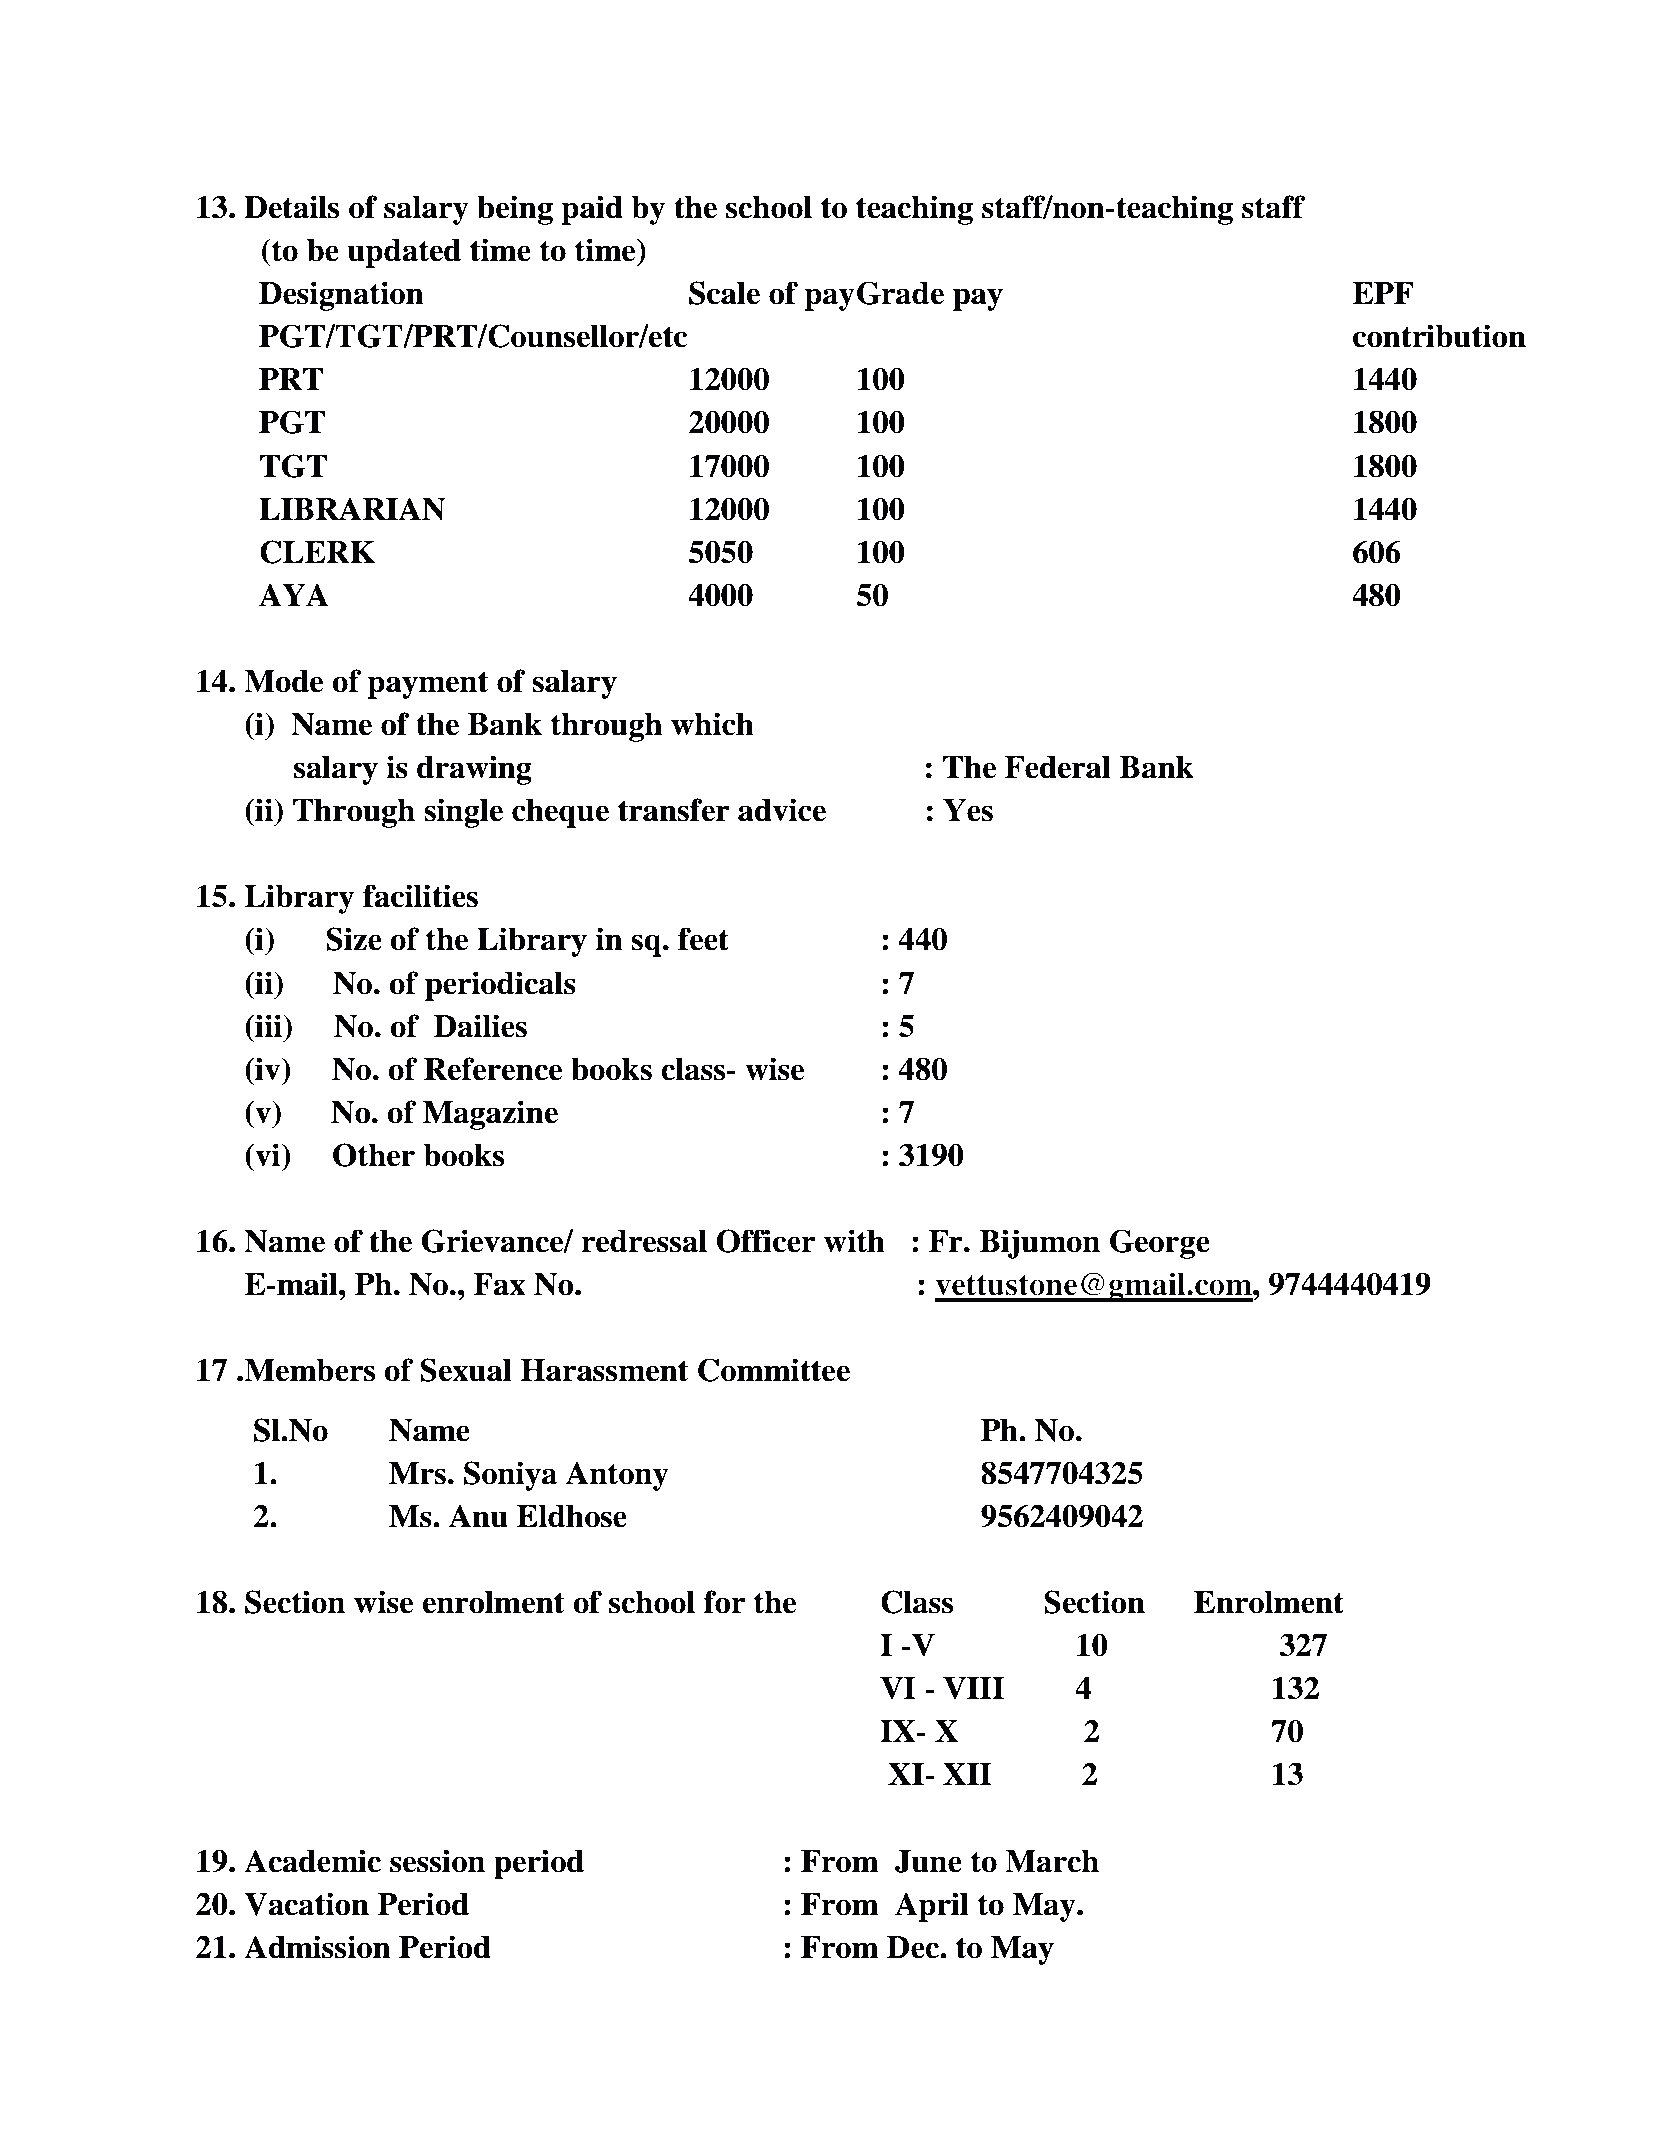 Image resolution: width=1662 pixels, height=2150 pixels. I want to click on contribution, so click(1439, 336).
